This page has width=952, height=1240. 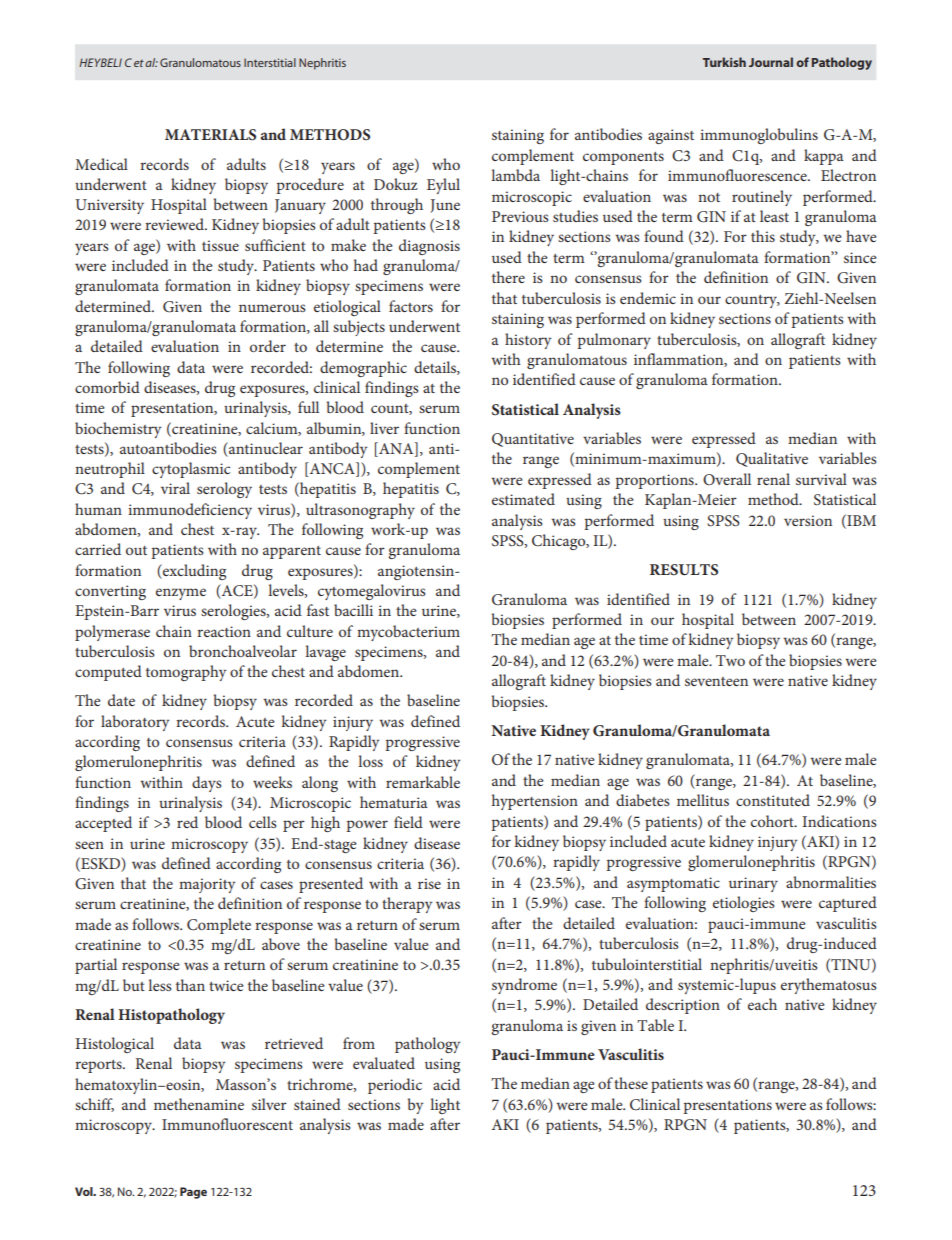 What do you see at coordinates (528, 341) in the page?
I see `history` at bounding box center [528, 341].
